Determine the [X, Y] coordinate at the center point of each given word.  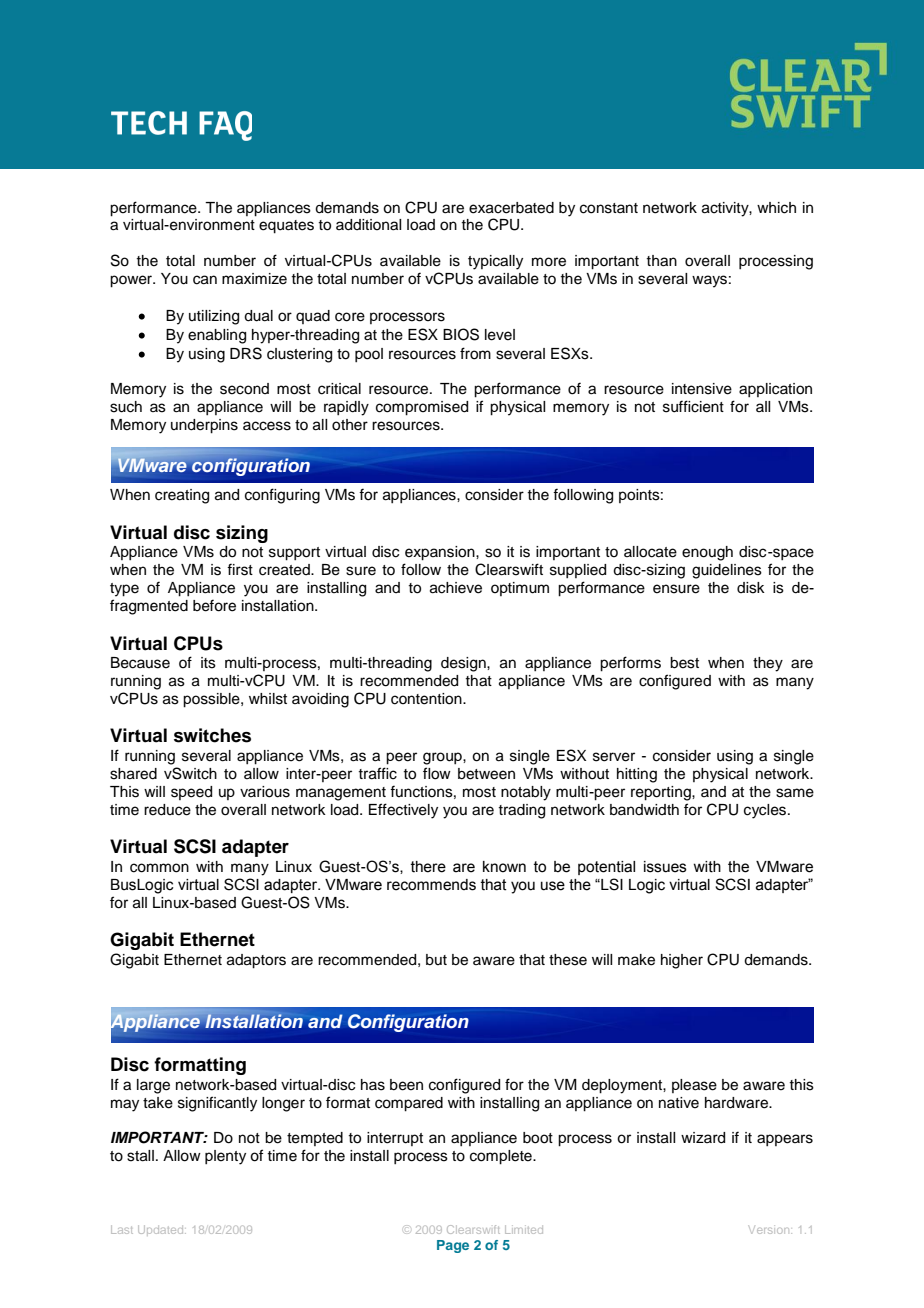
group [443, 758]
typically [495, 262]
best [684, 663]
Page [453, 1246]
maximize [254, 279]
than [661, 261]
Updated [162, 1229]
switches [212, 735]
